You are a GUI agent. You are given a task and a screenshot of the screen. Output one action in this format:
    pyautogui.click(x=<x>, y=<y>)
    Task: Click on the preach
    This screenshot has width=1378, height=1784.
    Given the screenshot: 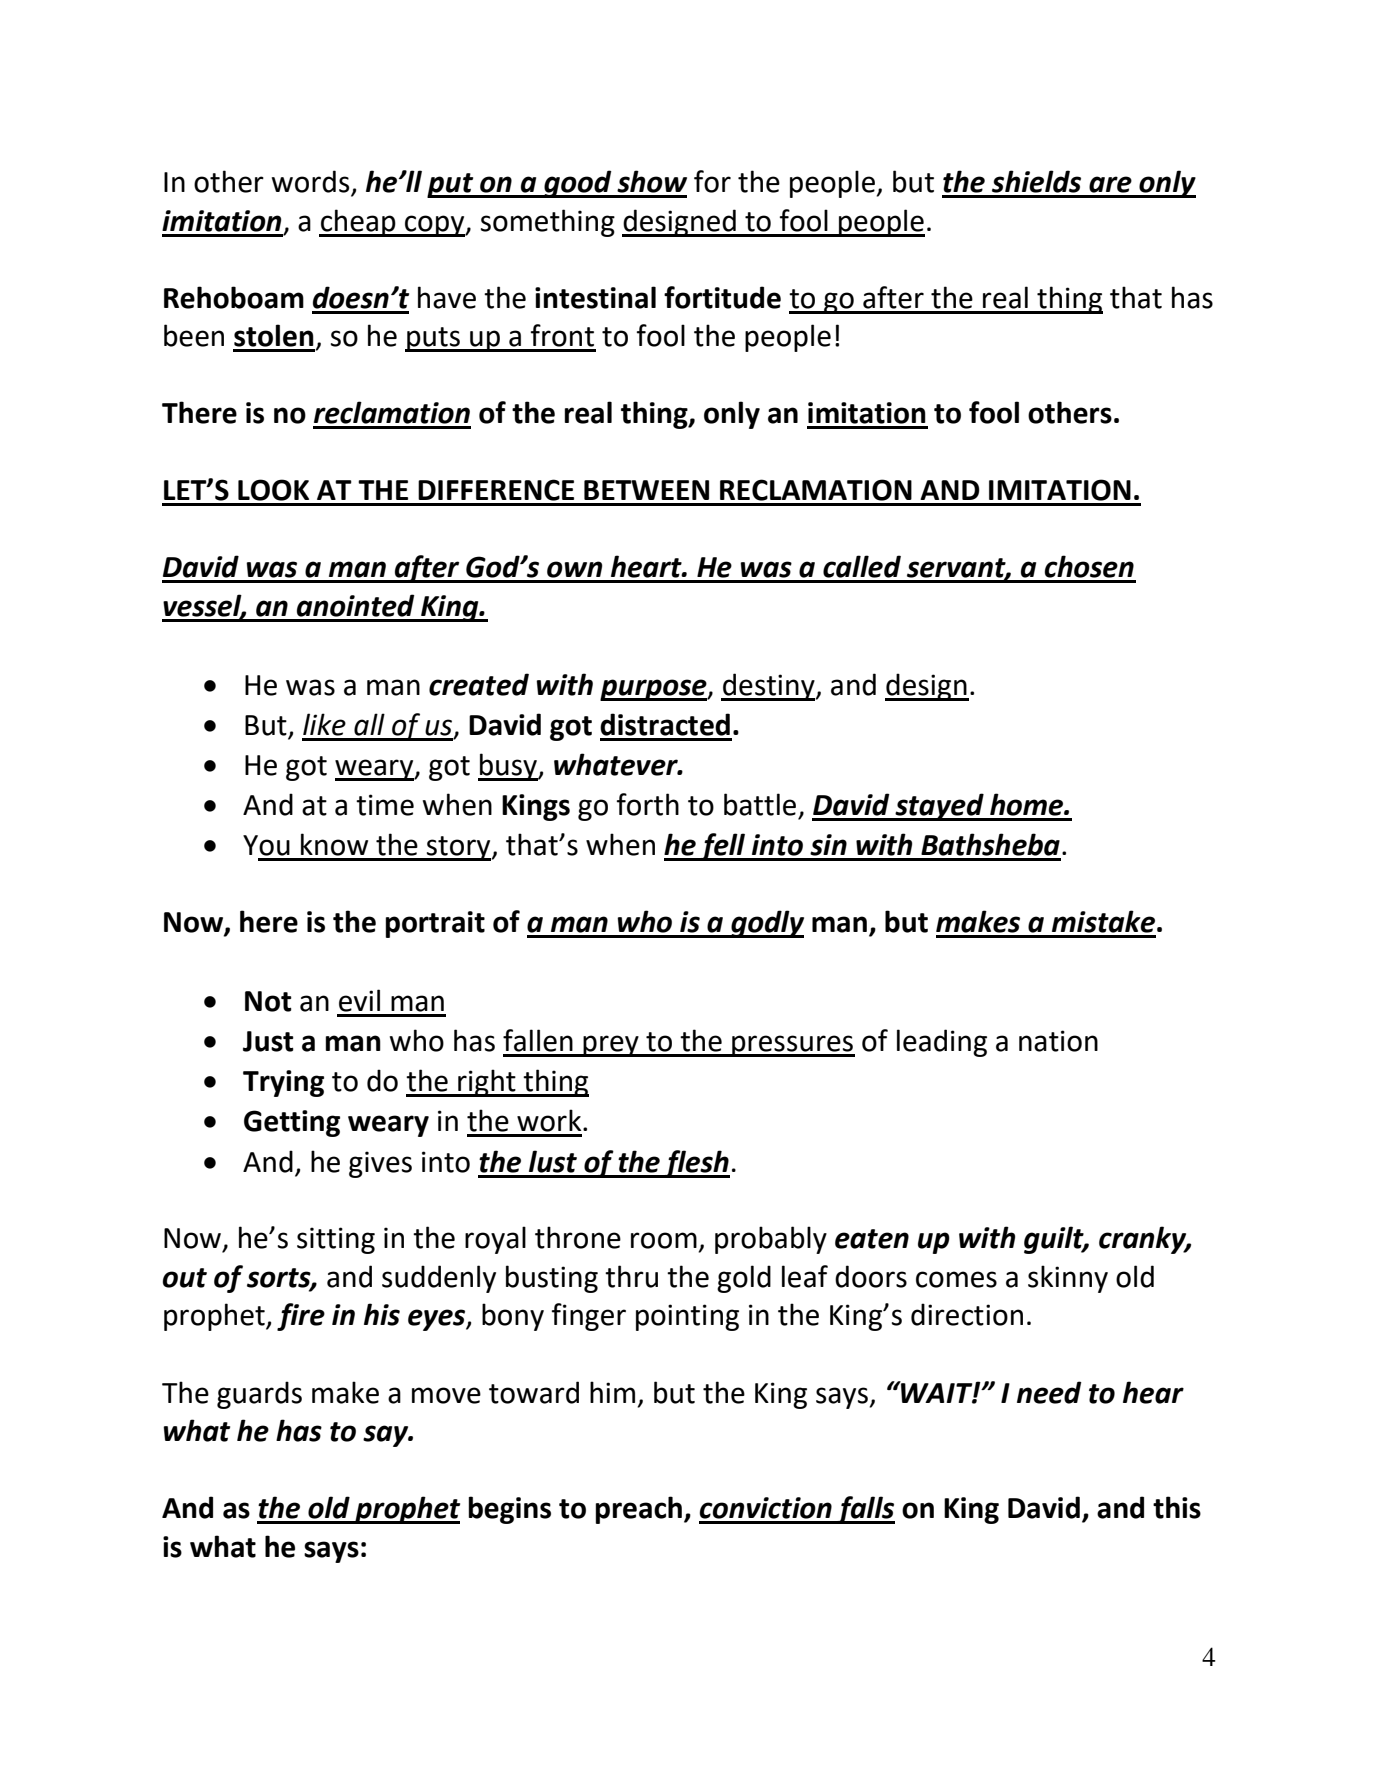 What is the action you would take?
    pyautogui.click(x=639, y=1510)
